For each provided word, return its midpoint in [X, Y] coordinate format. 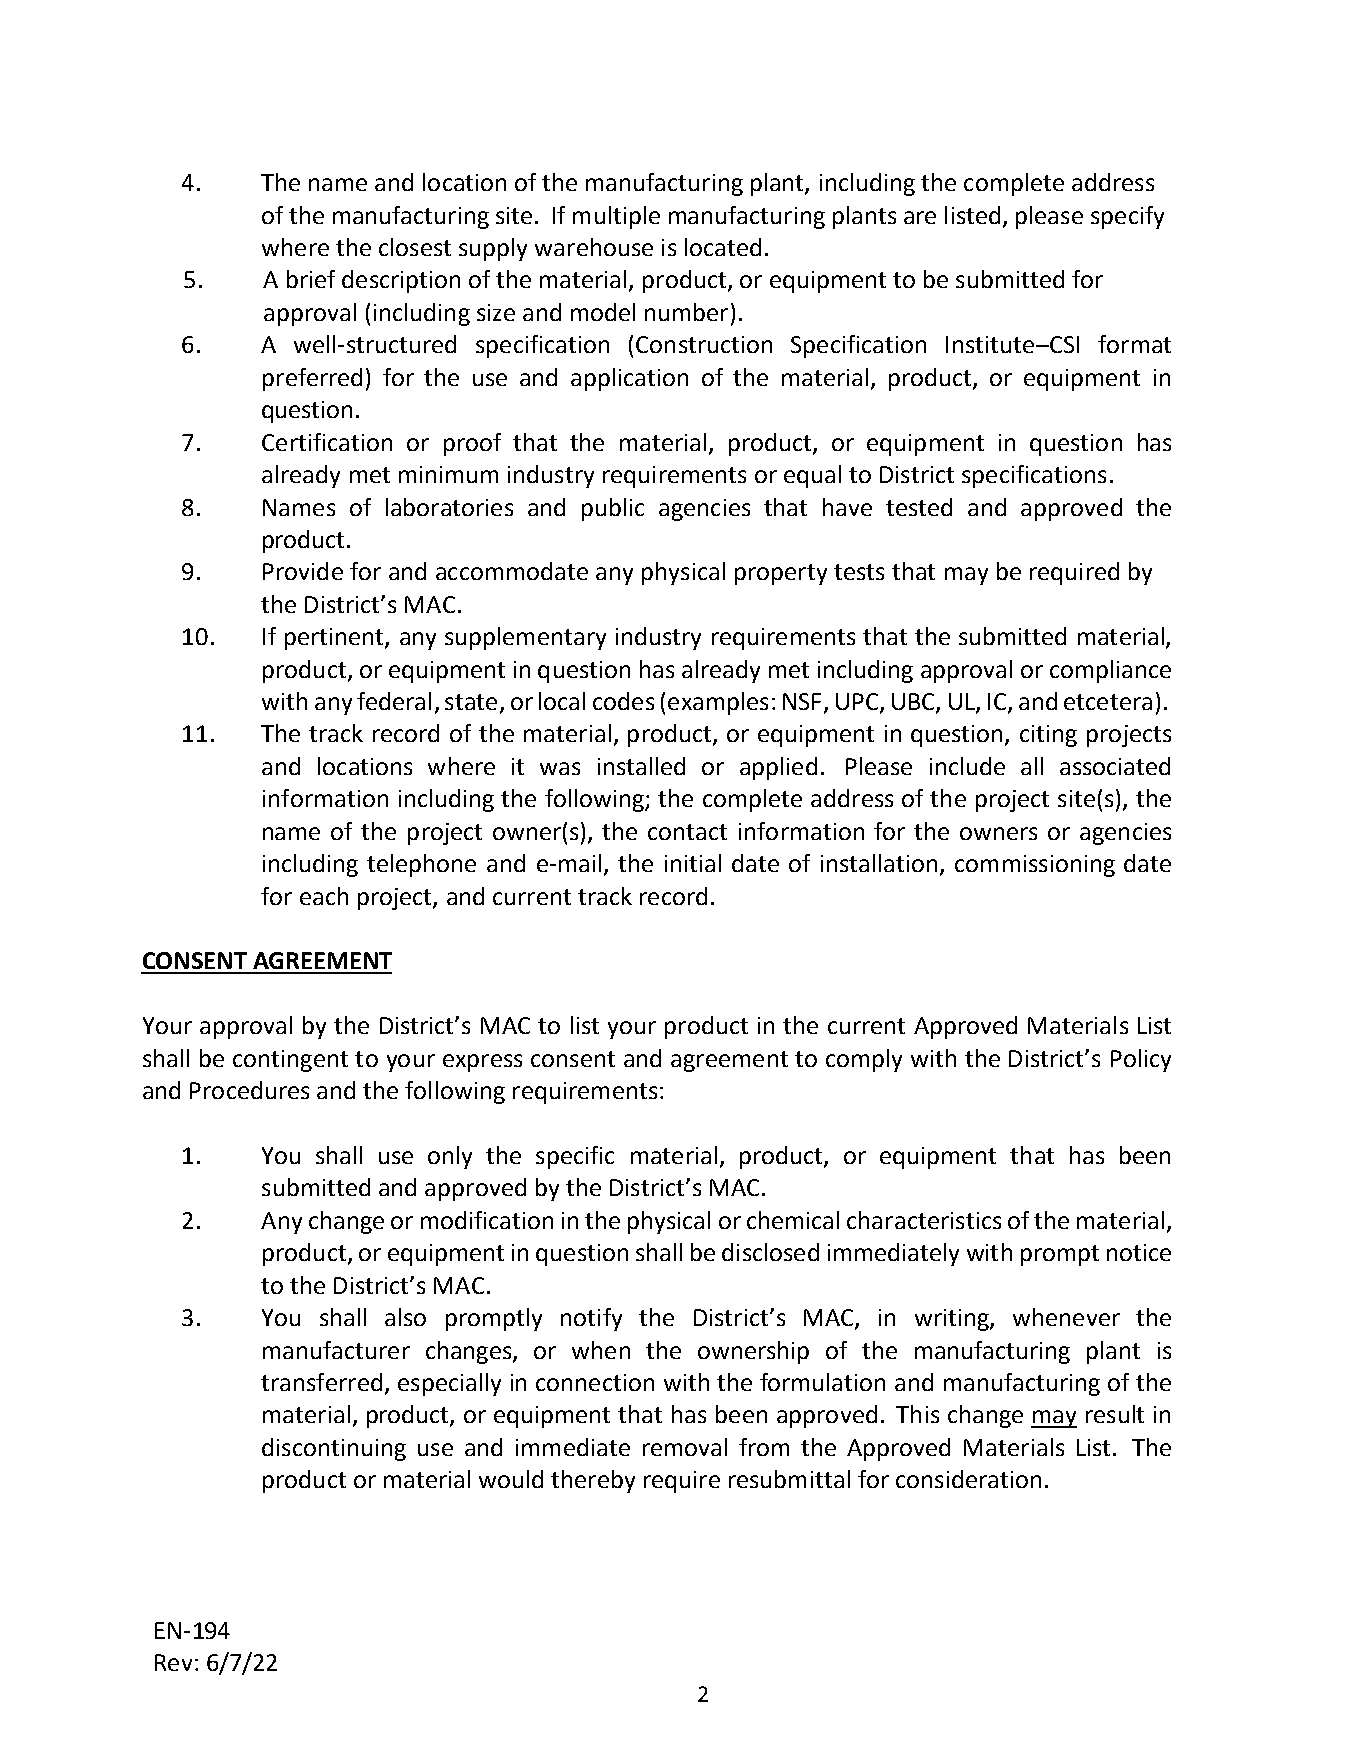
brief [311, 279]
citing [1048, 736]
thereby [593, 1481]
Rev [173, 1662]
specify [1127, 217]
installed [641, 766]
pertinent [335, 639]
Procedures [249, 1090]
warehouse [594, 247]
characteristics [924, 1220]
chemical [793, 1220]
